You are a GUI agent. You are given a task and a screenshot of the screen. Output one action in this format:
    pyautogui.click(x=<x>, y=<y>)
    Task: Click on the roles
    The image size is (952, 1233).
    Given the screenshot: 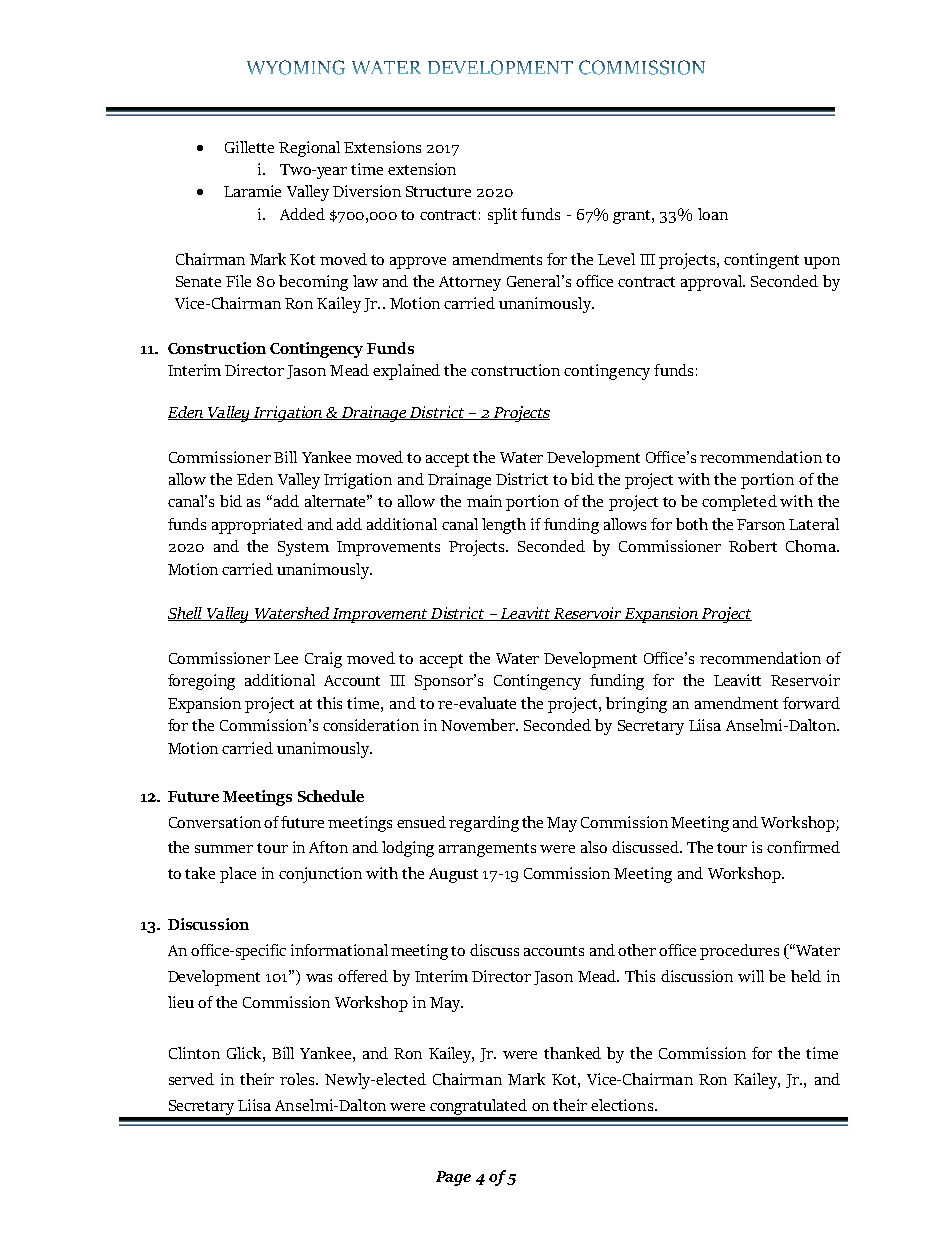 What is the action you would take?
    pyautogui.click(x=298, y=1079)
